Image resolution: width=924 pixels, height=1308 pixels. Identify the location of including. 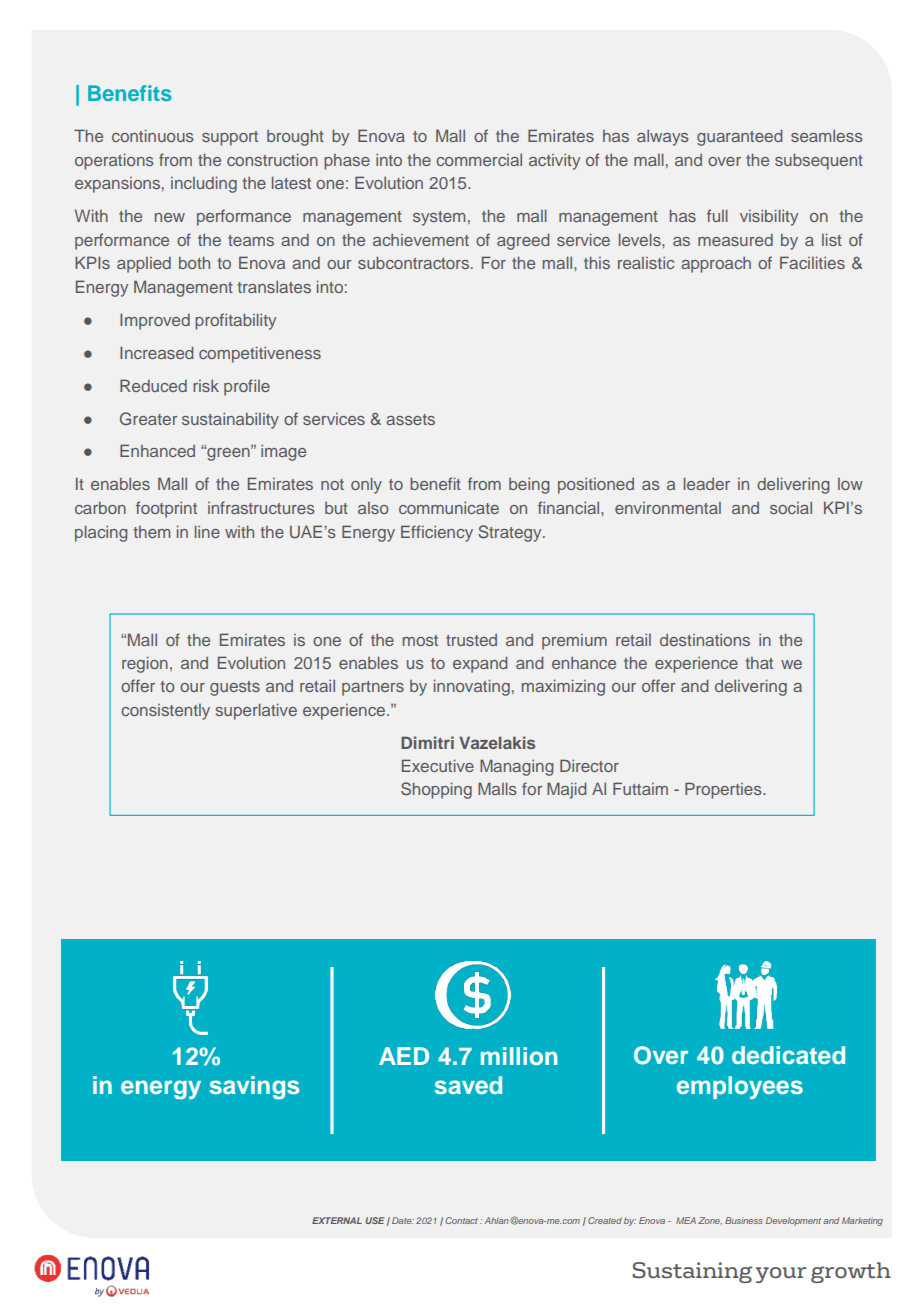
(204, 184).
